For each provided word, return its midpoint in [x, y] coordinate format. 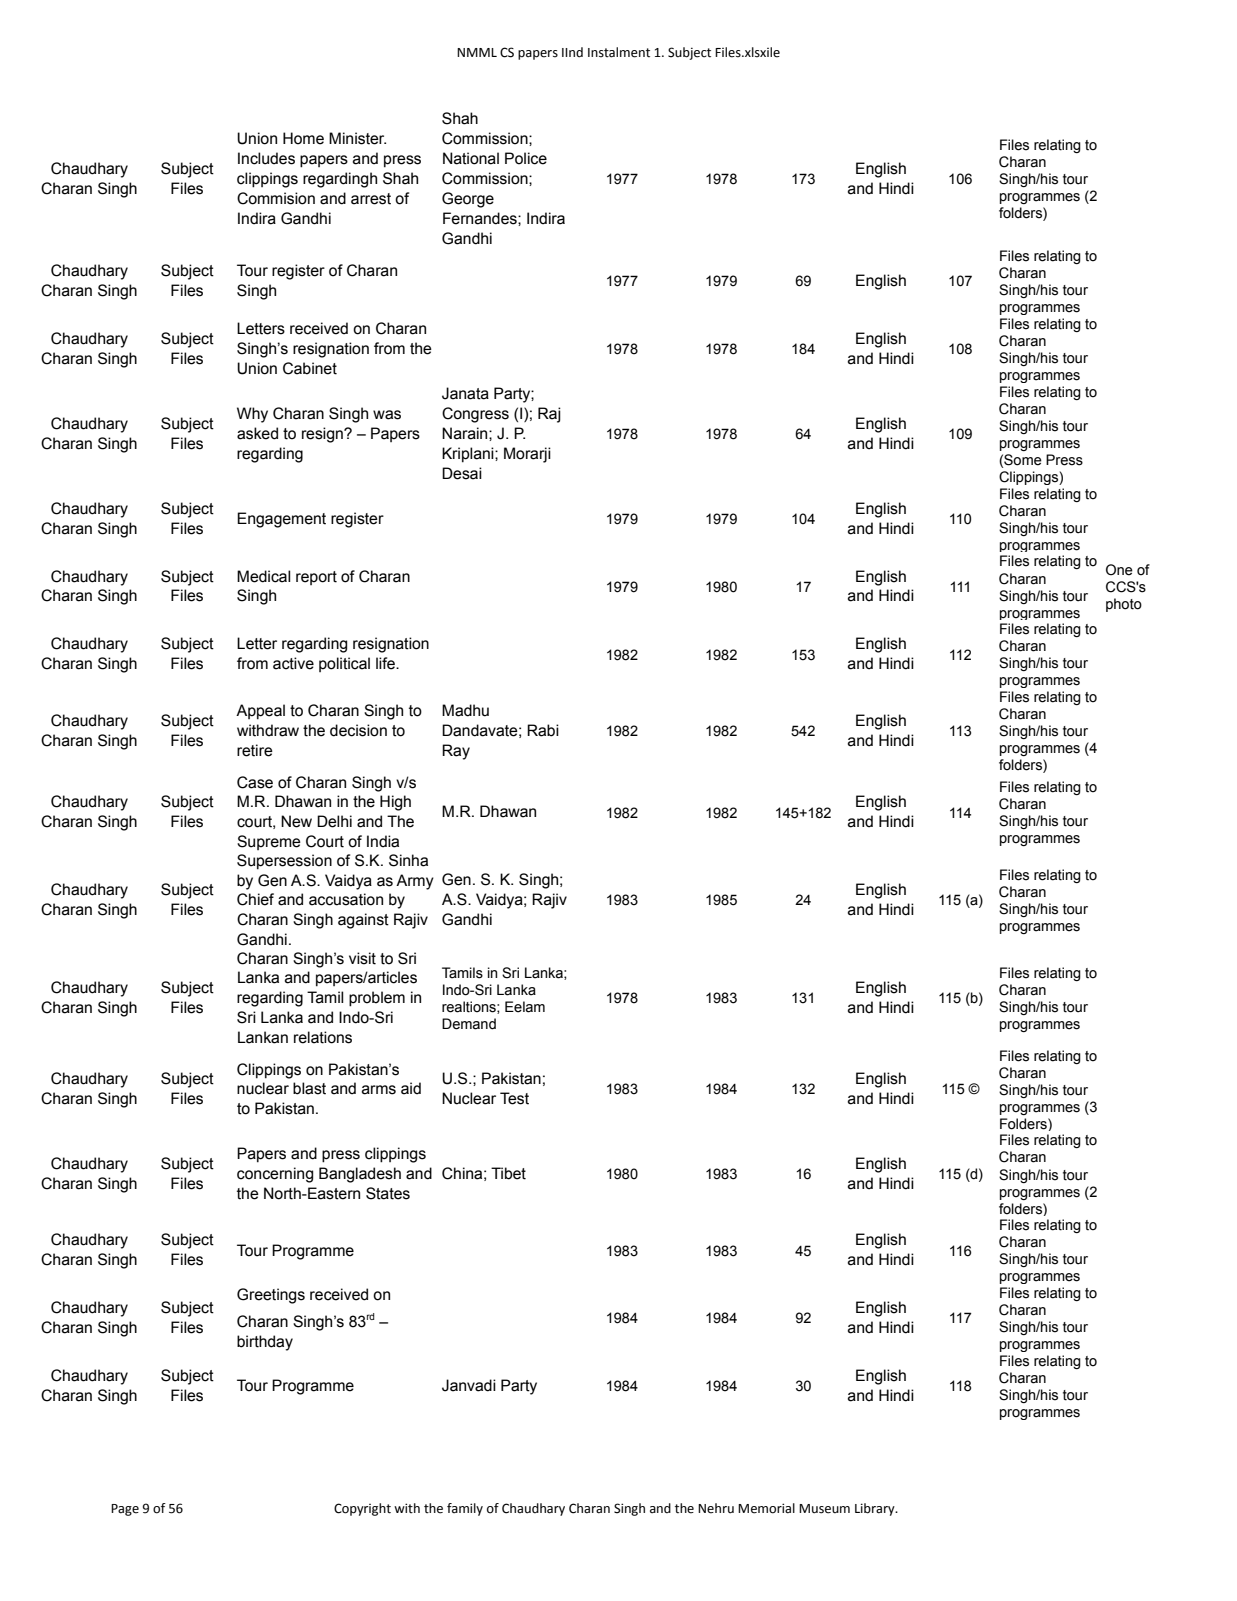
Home [303, 138]
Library [876, 1509]
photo [1124, 605]
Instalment [619, 52]
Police [526, 158]
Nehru [716, 1508]
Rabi [543, 730]
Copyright [362, 1509]
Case [255, 782]
